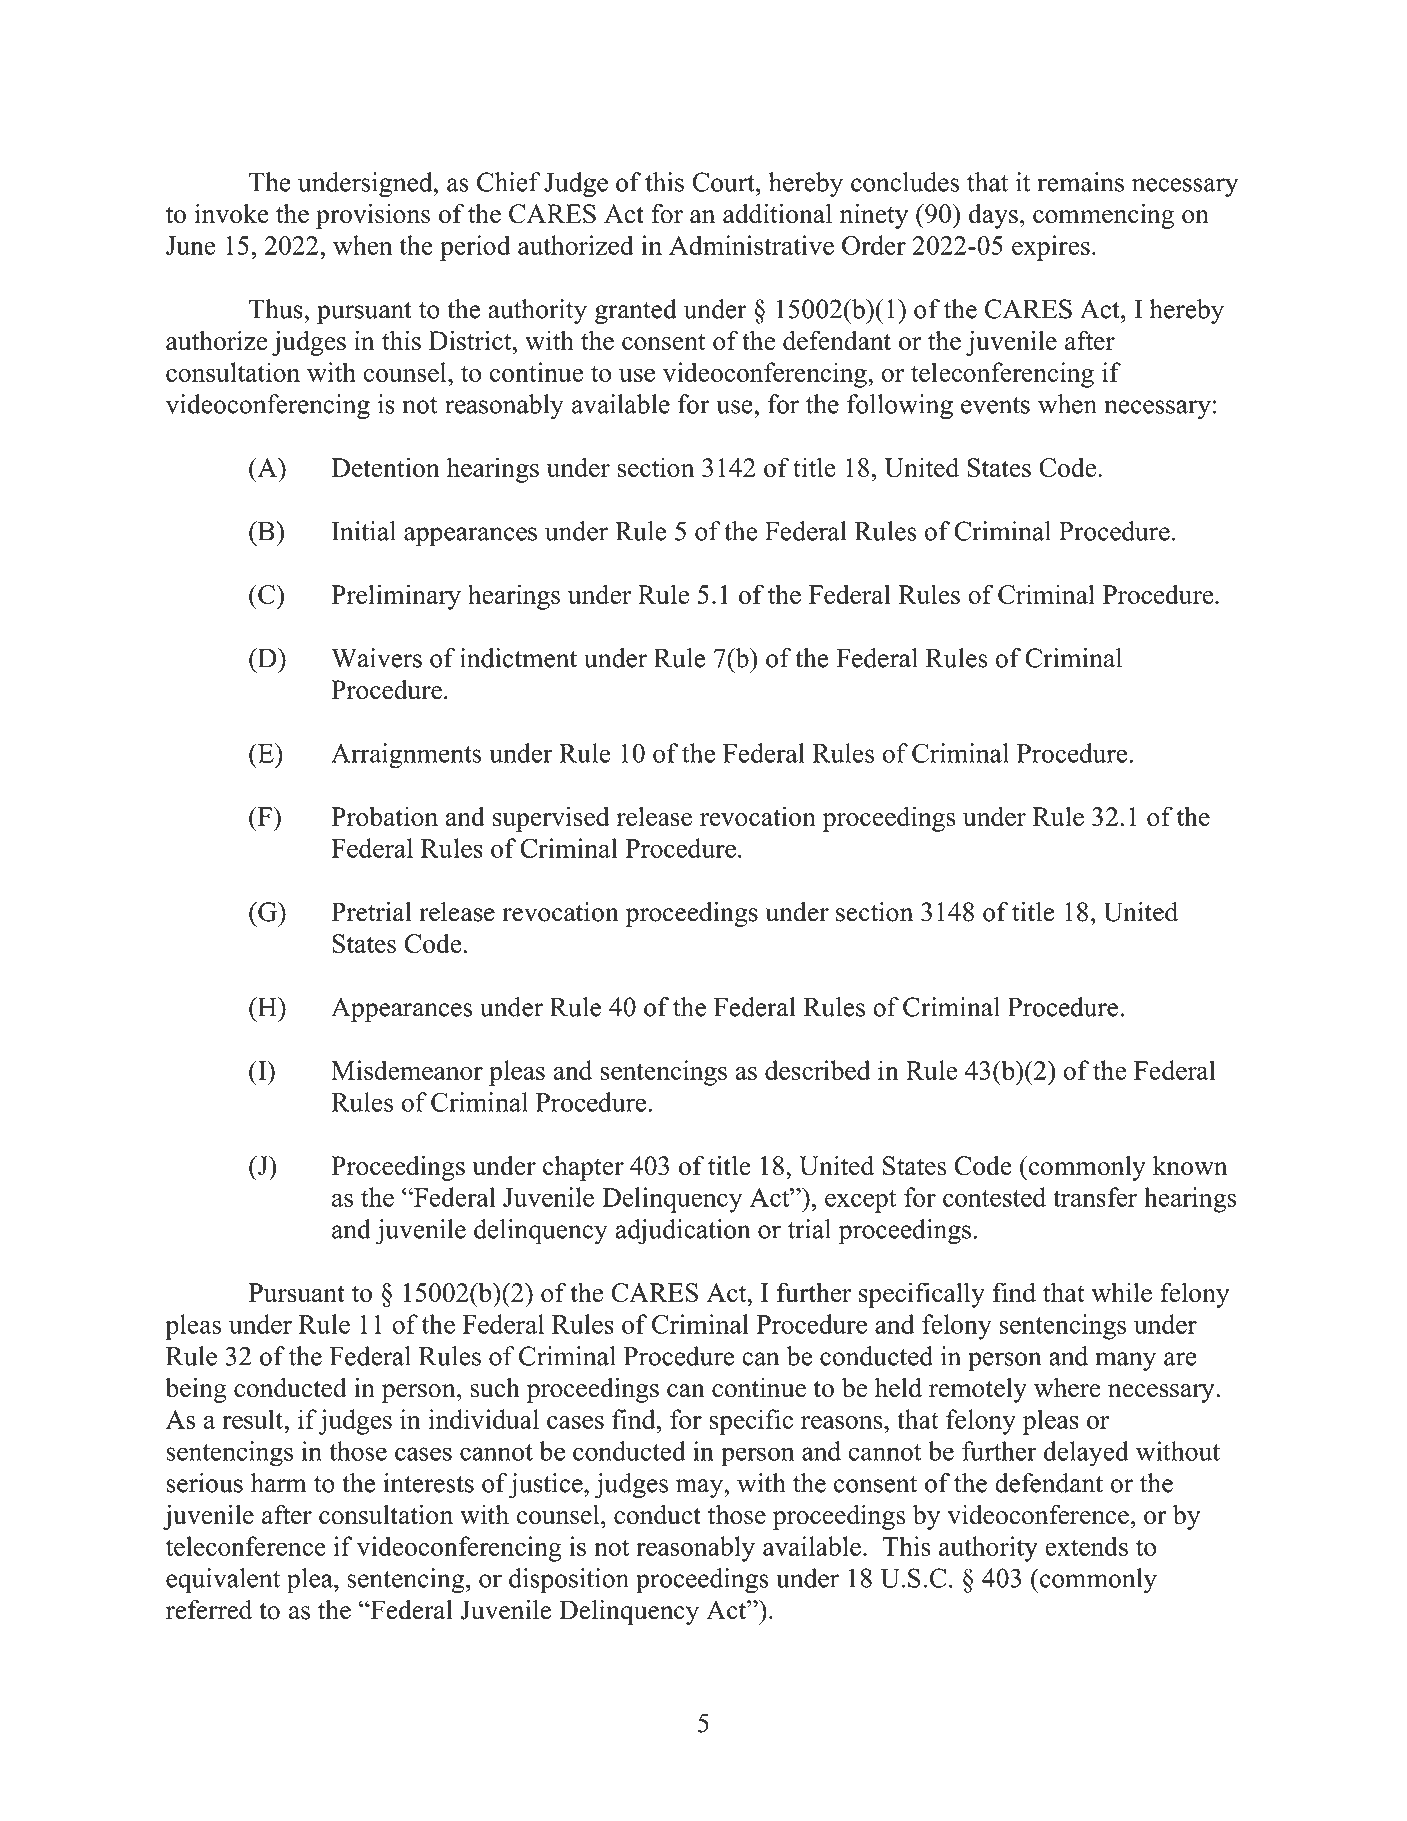 Image resolution: width=1407 pixels, height=1821 pixels. Describe the element at coordinates (700, 1488) in the page. I see `may` at that location.
